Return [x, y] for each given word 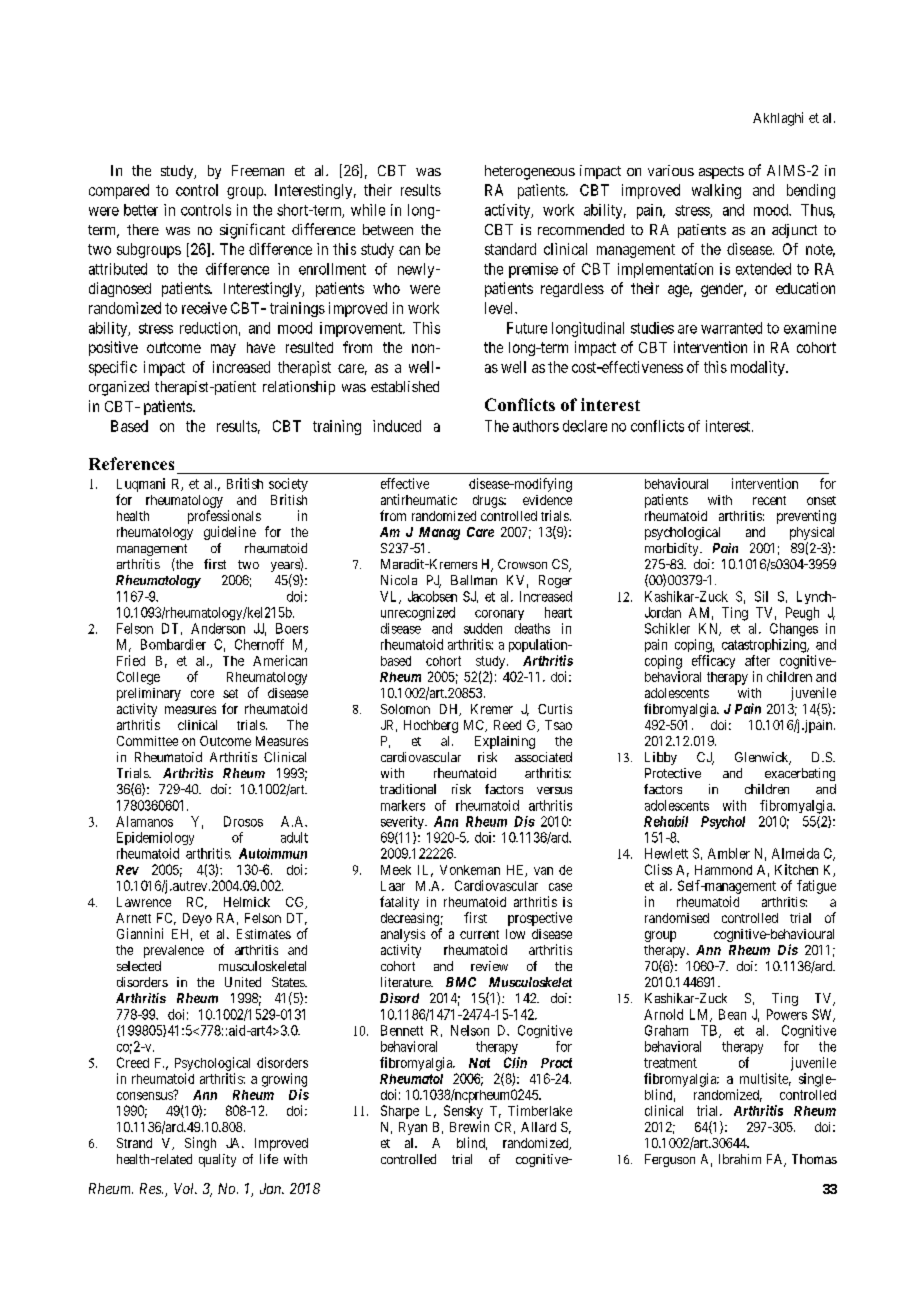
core [202, 694]
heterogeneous [530, 172]
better [141, 210]
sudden [483, 628]
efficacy [713, 662]
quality [217, 1160]
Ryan [413, 1128]
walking [716, 191]
